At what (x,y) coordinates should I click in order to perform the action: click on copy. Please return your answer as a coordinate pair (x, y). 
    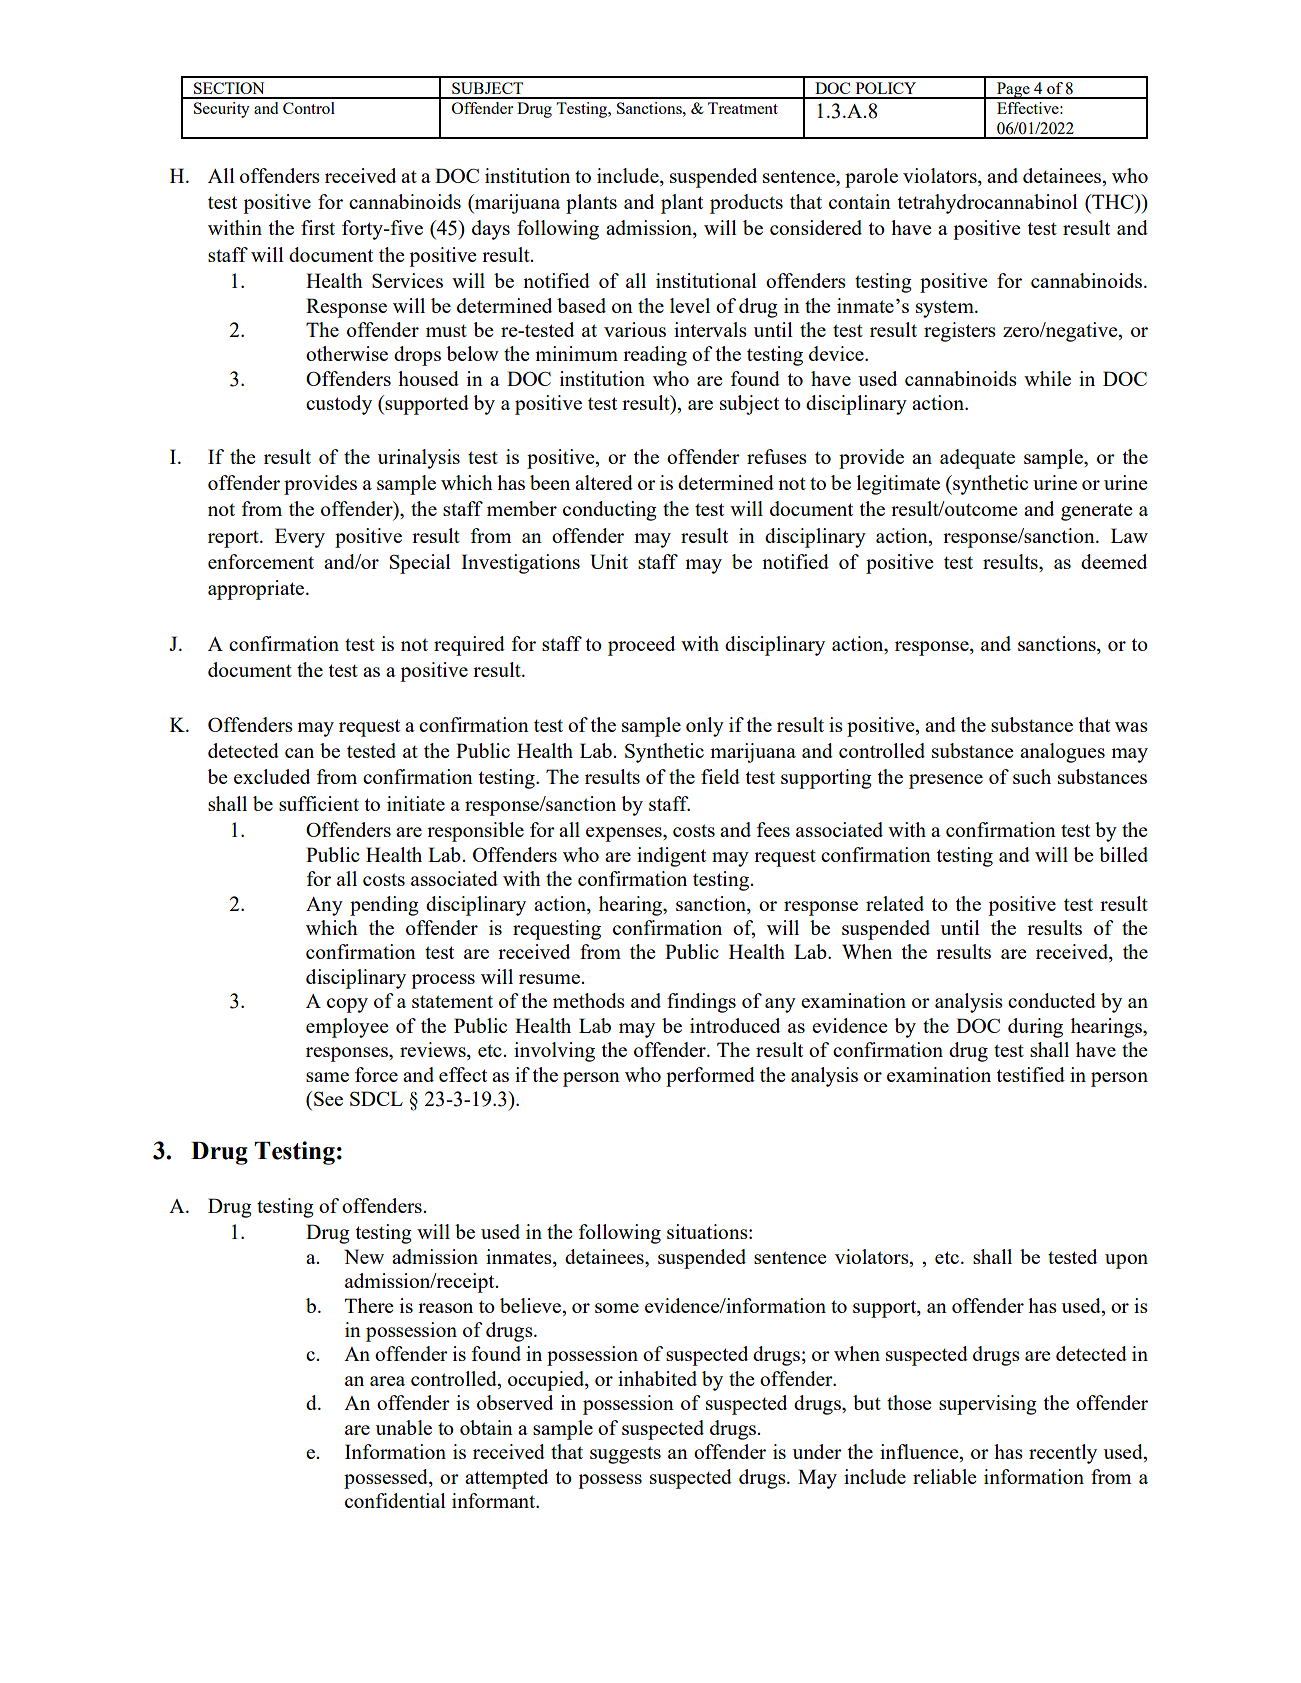
    Looking at the image, I should click on (347, 1005).
